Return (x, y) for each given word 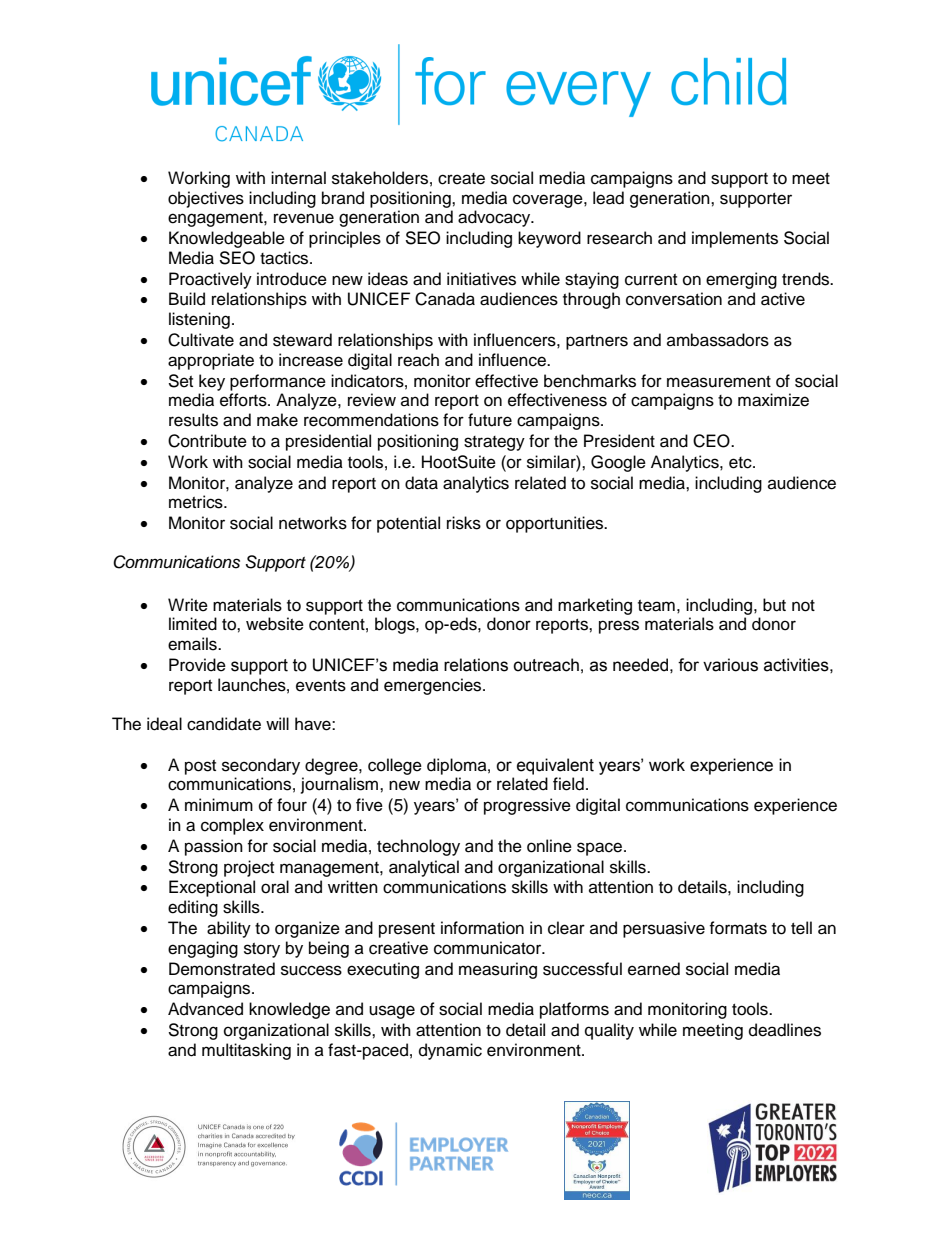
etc (741, 463)
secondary (261, 766)
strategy (494, 443)
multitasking (246, 1051)
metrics (197, 502)
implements (735, 239)
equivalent (555, 766)
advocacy (495, 218)
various (730, 665)
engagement (216, 219)
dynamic (450, 1051)
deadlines (785, 1030)
